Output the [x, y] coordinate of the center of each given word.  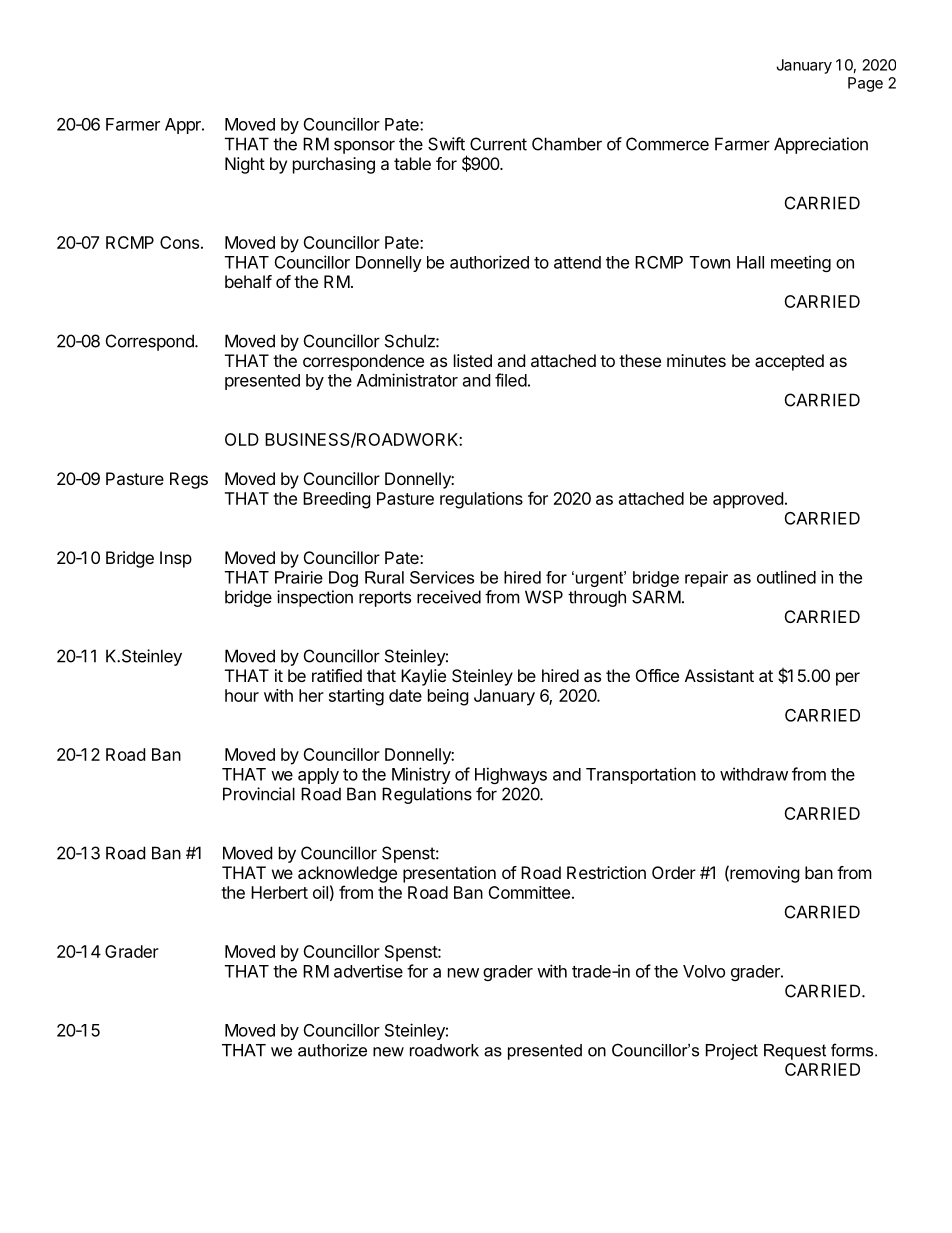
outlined [786, 577]
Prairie [299, 577]
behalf [248, 281]
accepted [789, 362]
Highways [511, 775]
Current [498, 144]
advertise [368, 971]
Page [865, 84]
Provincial [259, 794]
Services [442, 577]
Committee [529, 892]
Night [245, 165]
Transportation [641, 775]
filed [511, 380]
